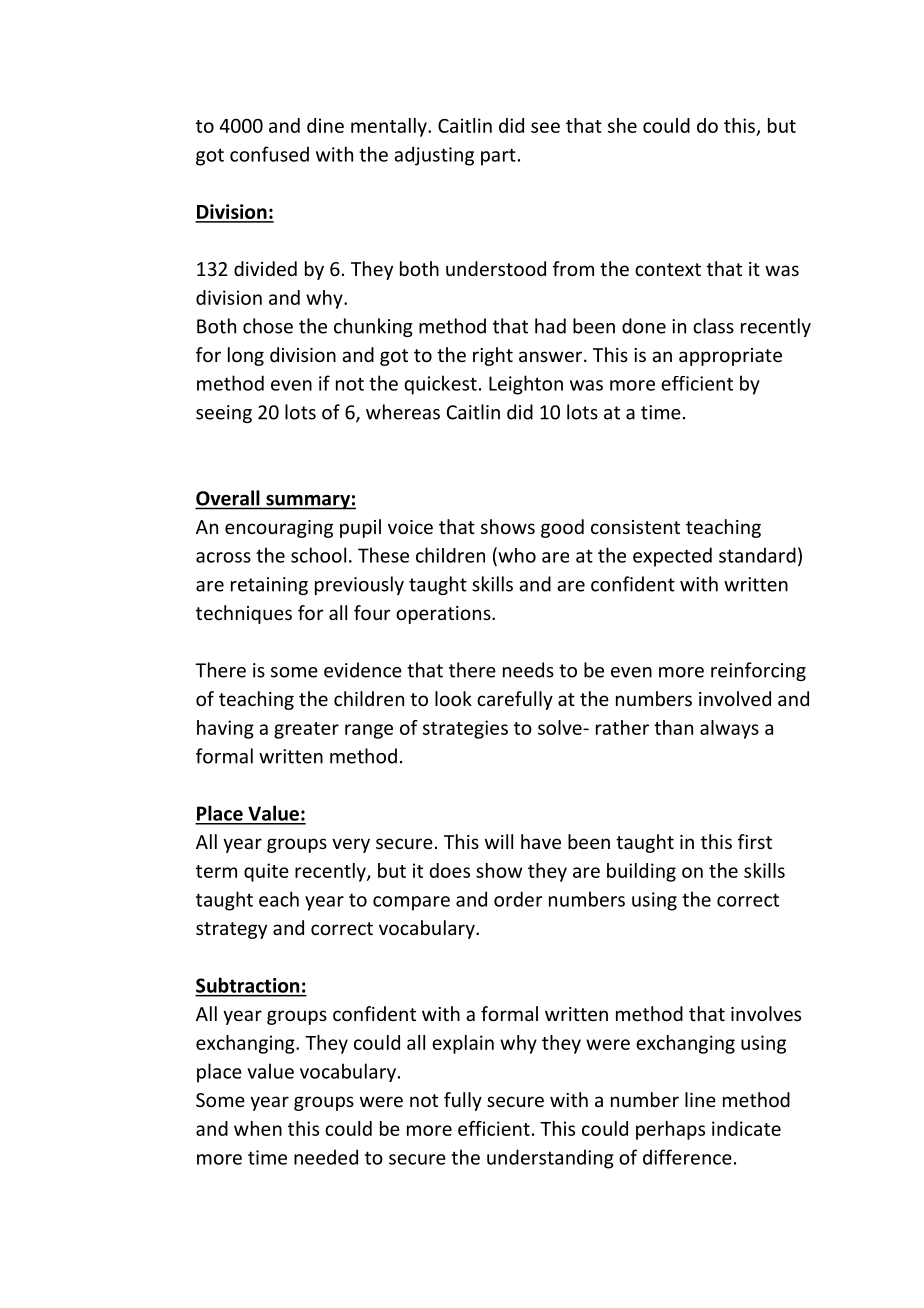 The width and height of the document is (924, 1308). I want to click on appropriate, so click(730, 357).
